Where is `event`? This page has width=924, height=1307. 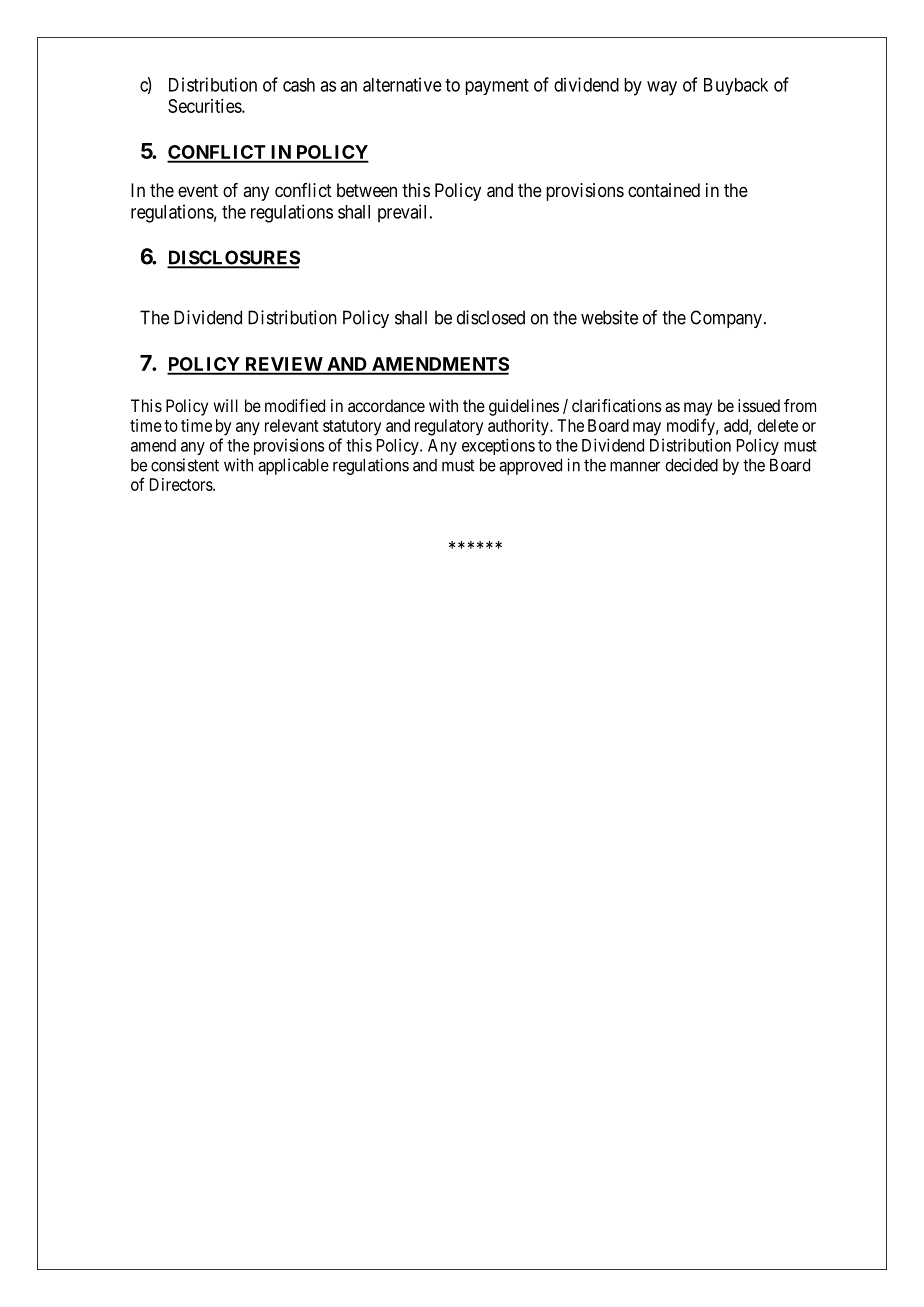
event is located at coordinates (198, 190).
